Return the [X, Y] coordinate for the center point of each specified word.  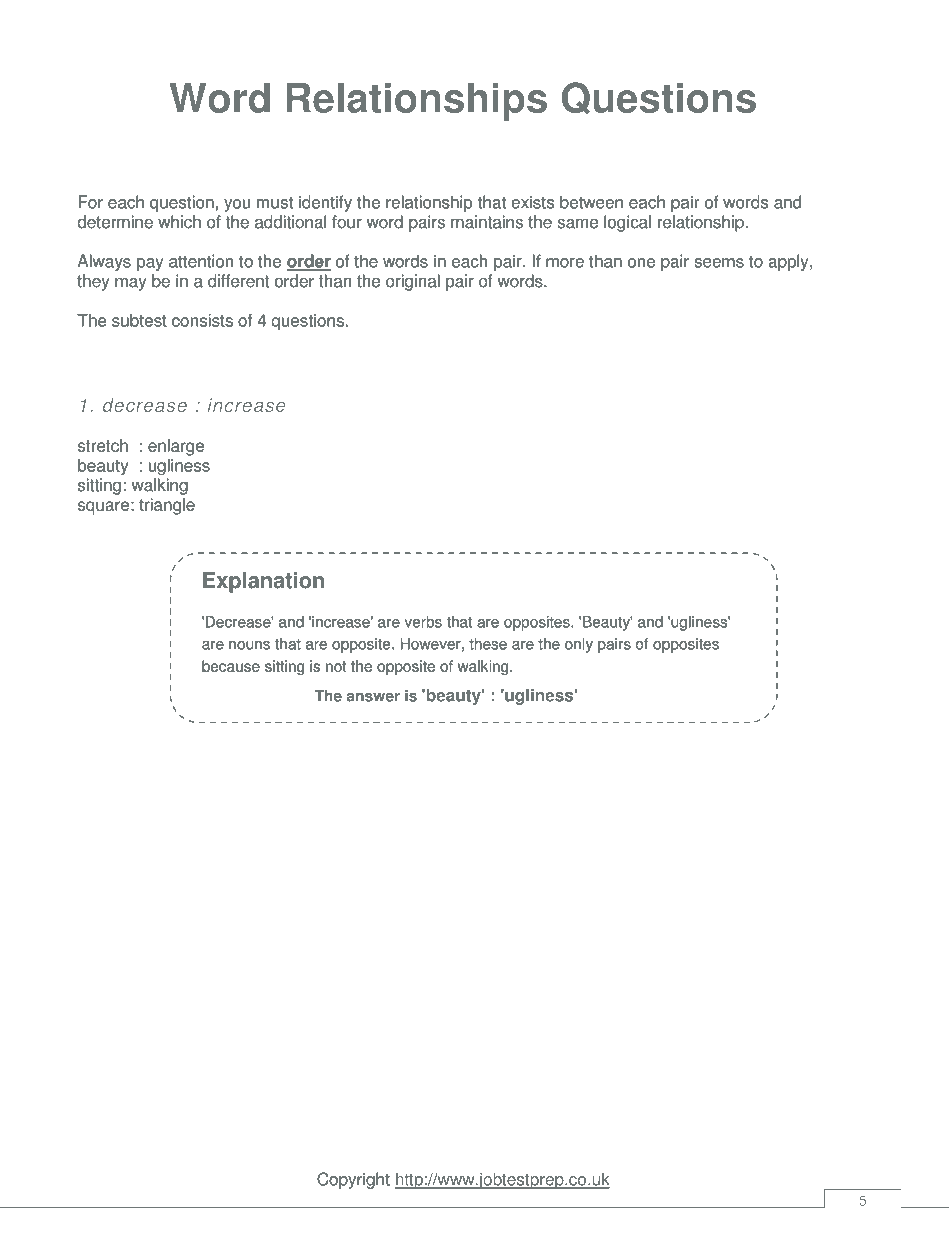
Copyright [353, 1180]
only [579, 645]
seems [719, 263]
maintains [487, 222]
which [179, 222]
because [231, 666]
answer [373, 697]
